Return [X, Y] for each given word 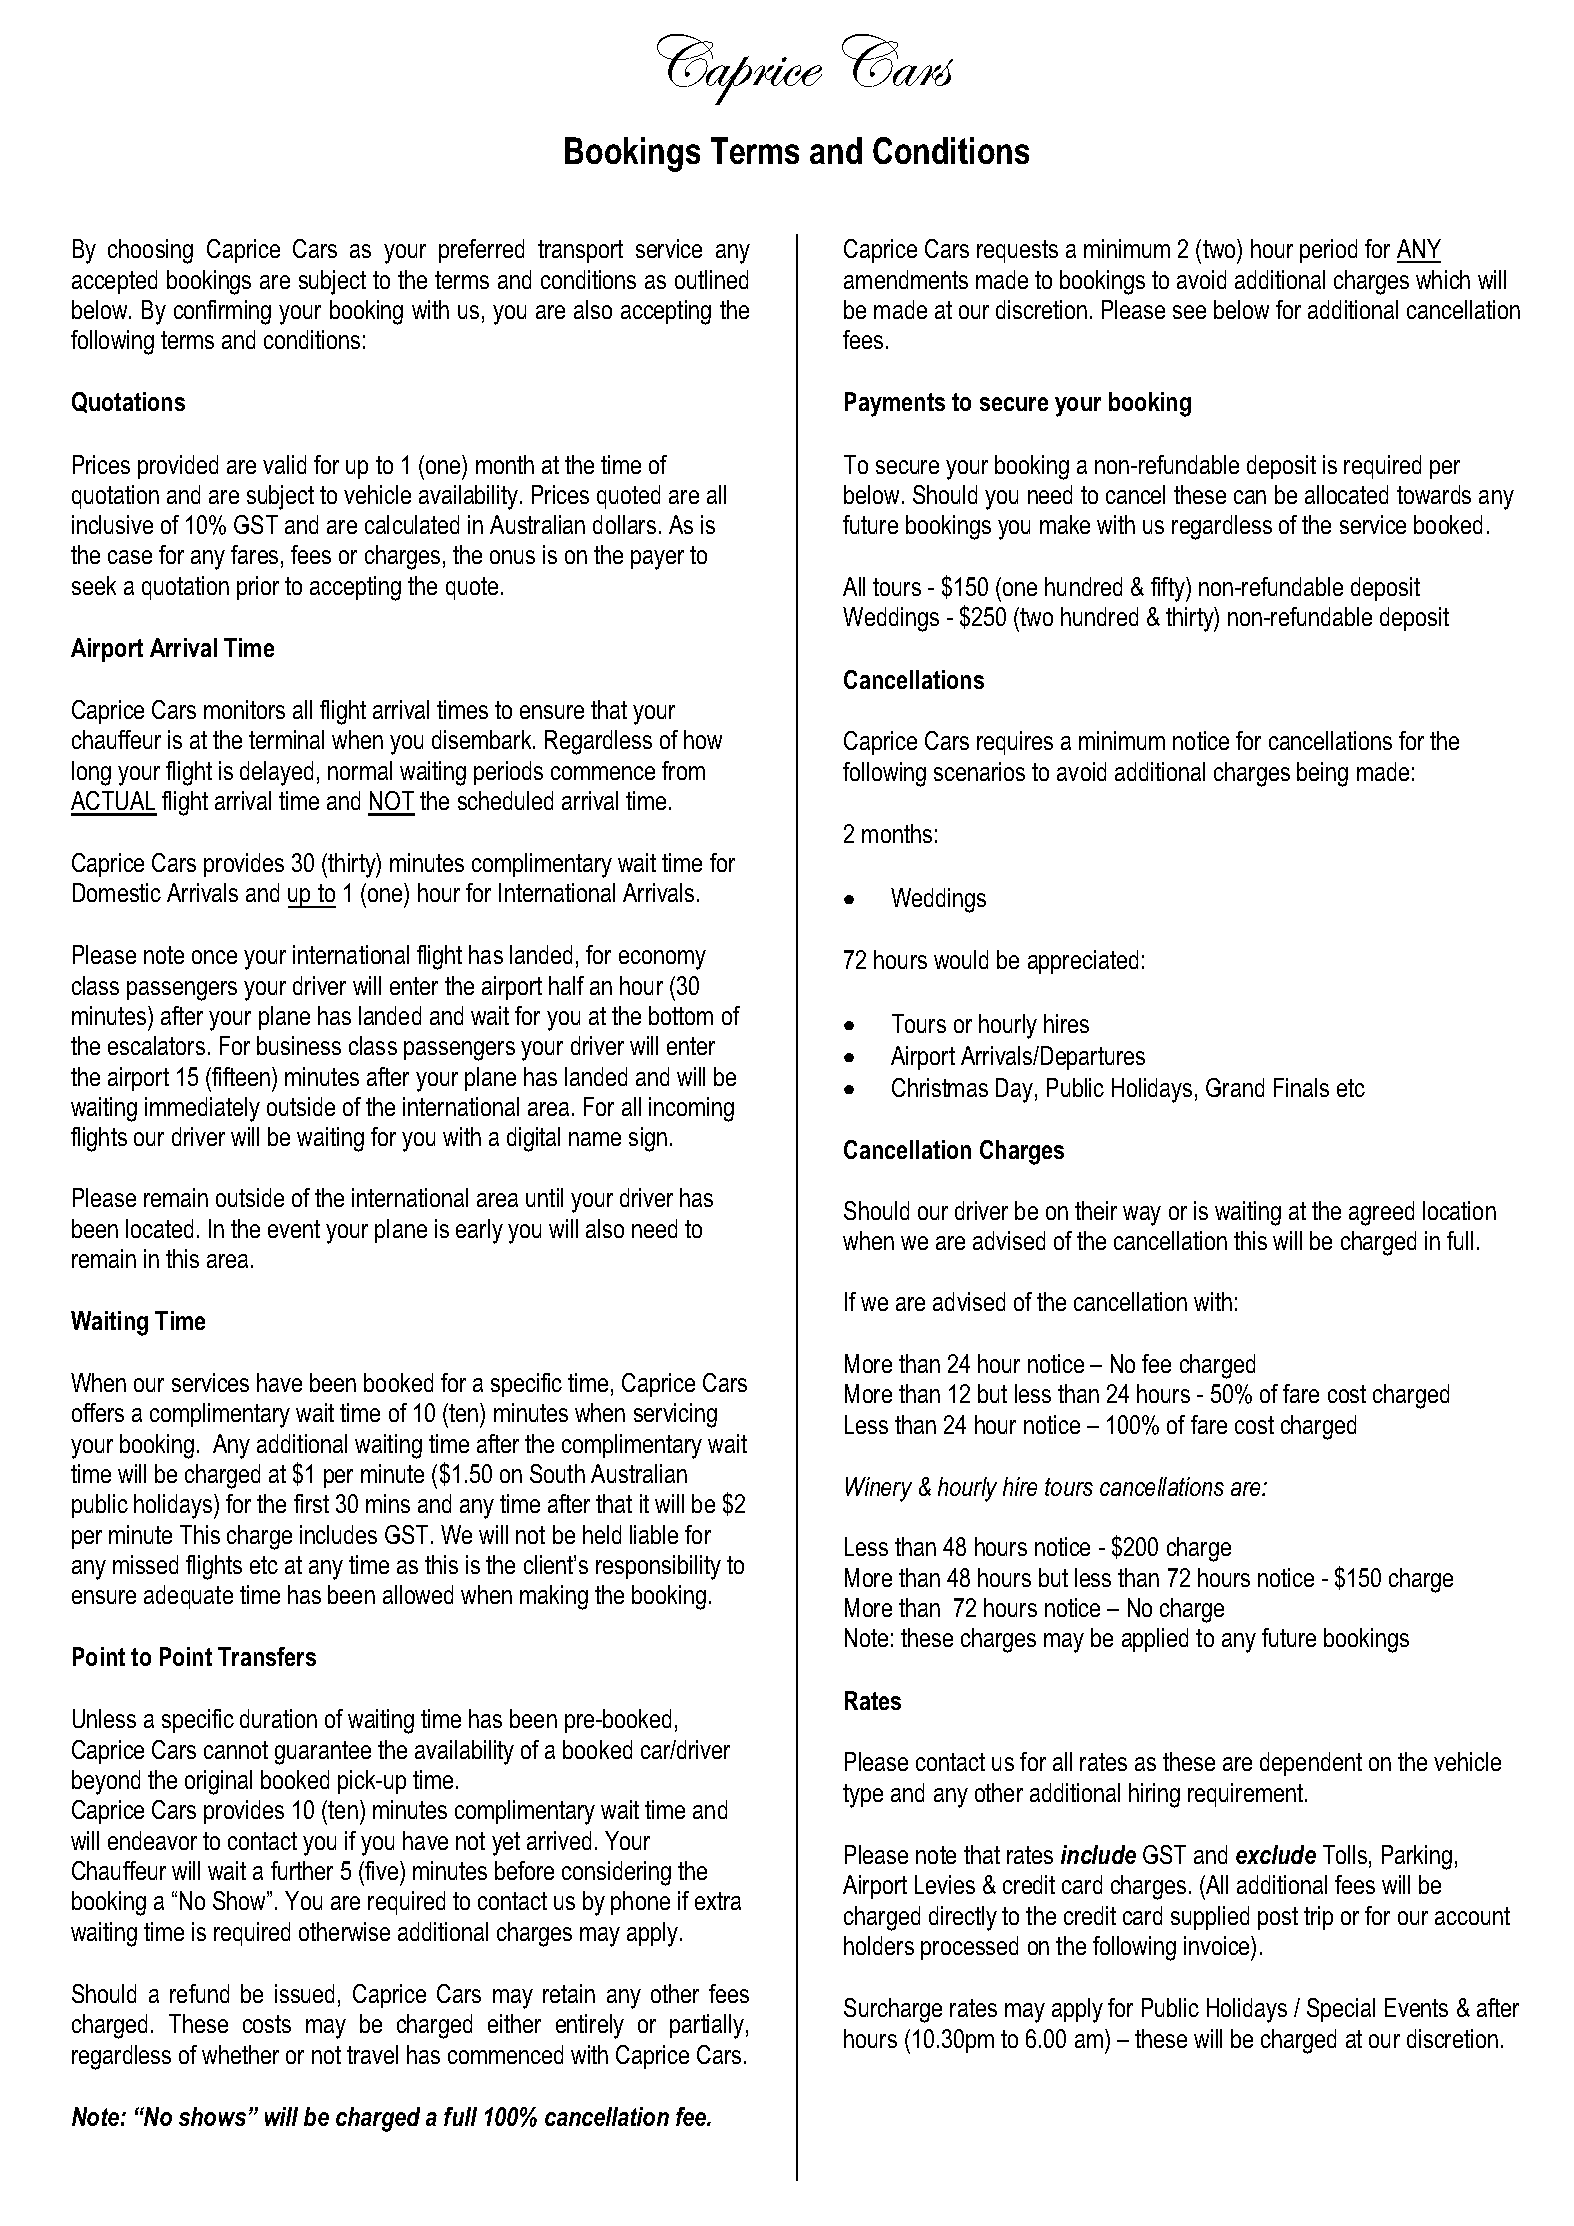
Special [1341, 2010]
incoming [691, 1109]
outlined [711, 279]
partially [707, 2026]
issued [304, 1993]
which [1443, 279]
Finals [1301, 1087]
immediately [202, 1109]
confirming [222, 312]
